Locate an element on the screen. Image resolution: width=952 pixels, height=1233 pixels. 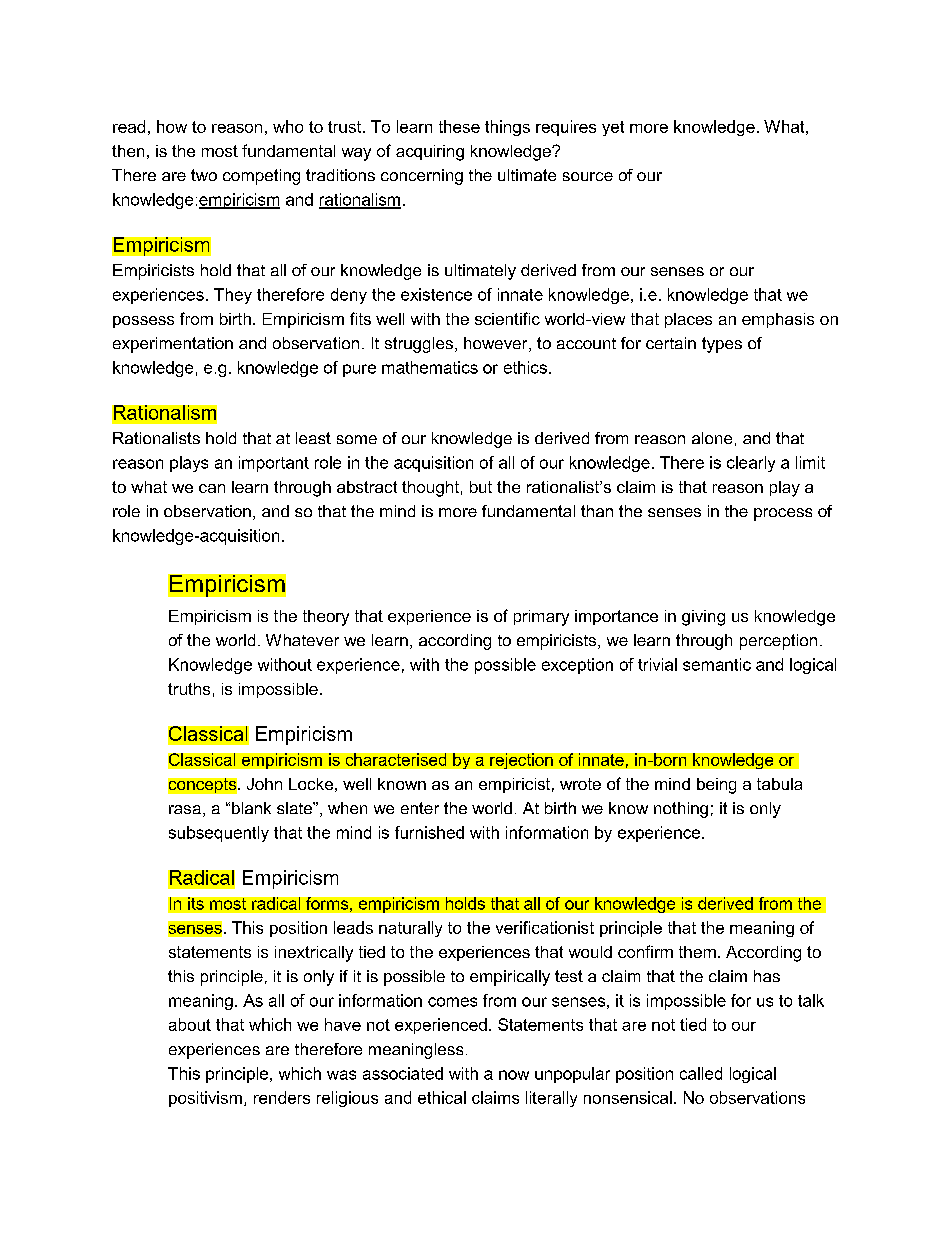
truths is located at coordinates (189, 689).
